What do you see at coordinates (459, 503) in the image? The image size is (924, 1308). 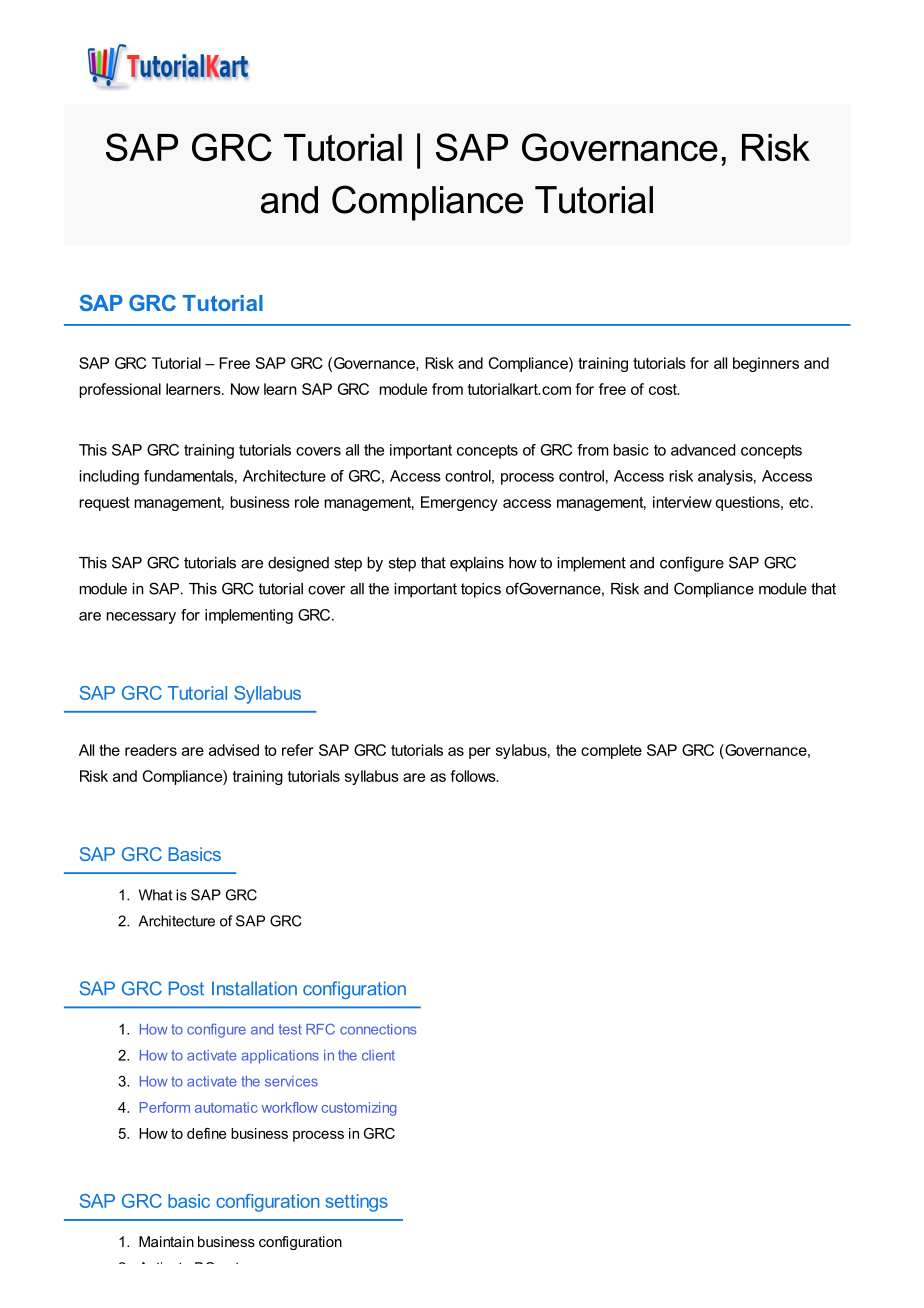 I see `Emergency` at bounding box center [459, 503].
